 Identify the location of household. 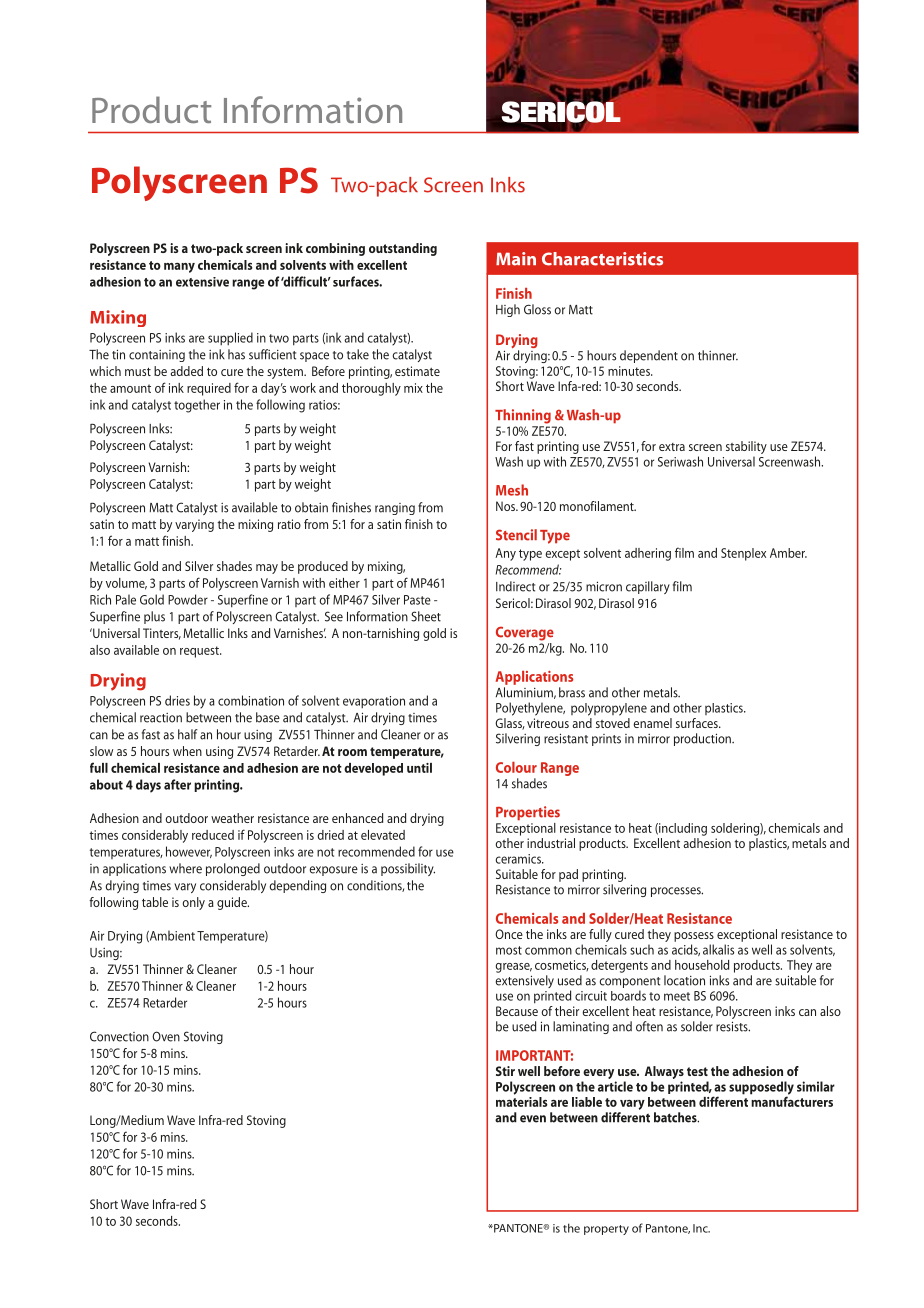
(702, 965).
